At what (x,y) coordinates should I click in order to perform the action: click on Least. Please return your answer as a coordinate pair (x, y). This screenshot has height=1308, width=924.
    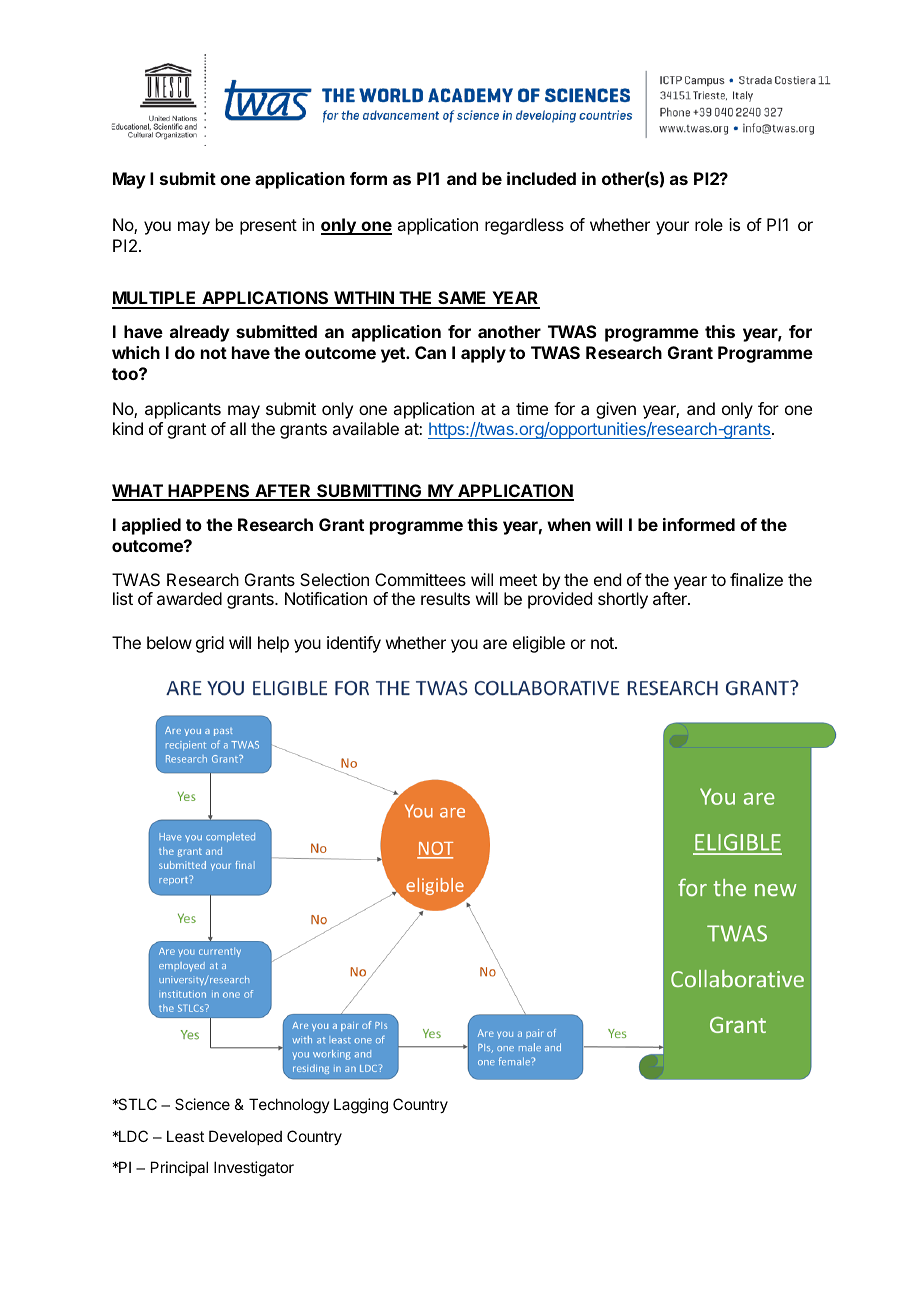
    Looking at the image, I should click on (185, 1136).
